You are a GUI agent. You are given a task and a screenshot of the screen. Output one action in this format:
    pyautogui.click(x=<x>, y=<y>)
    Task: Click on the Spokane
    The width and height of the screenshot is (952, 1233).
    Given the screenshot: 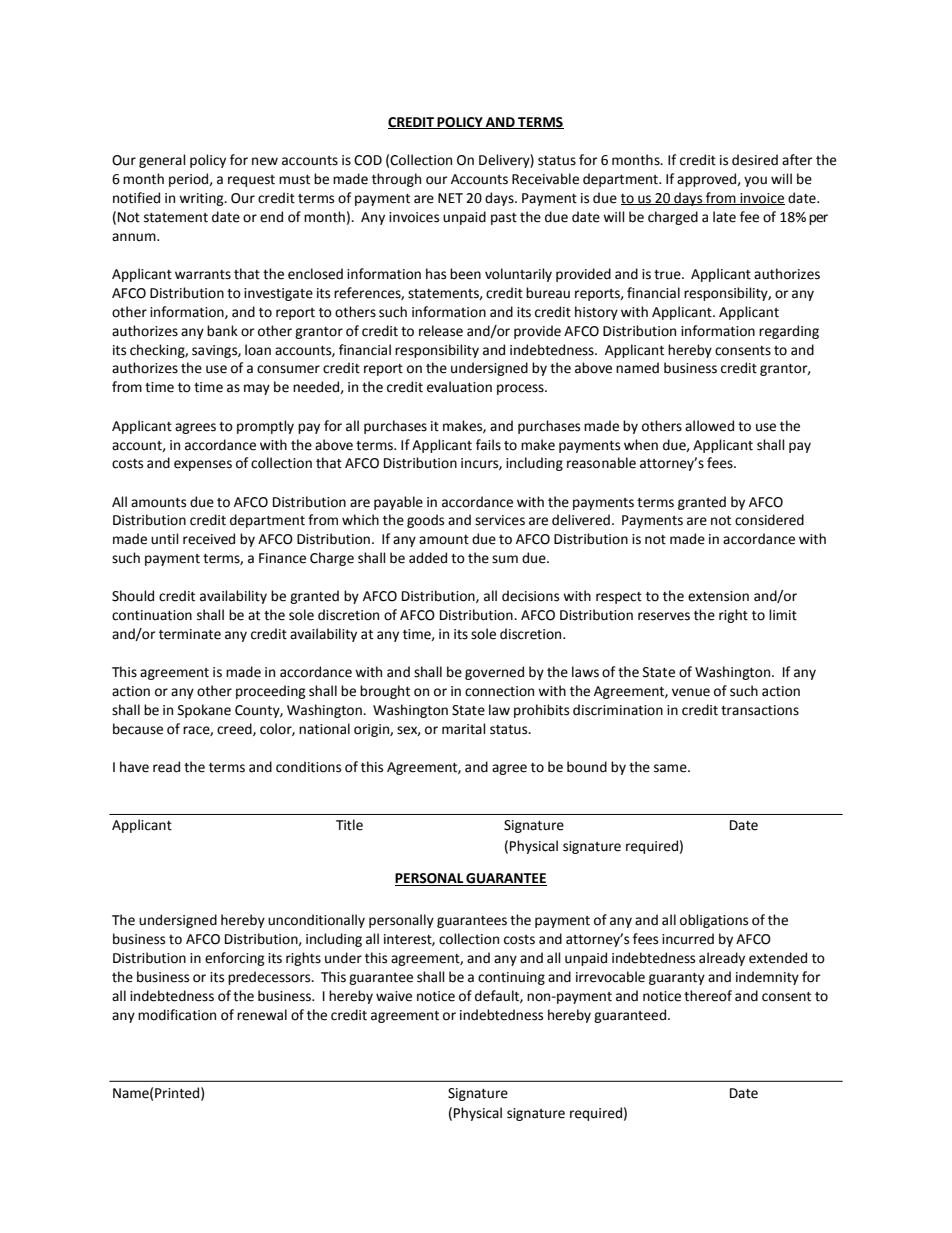 What is the action you would take?
    pyautogui.click(x=204, y=711)
